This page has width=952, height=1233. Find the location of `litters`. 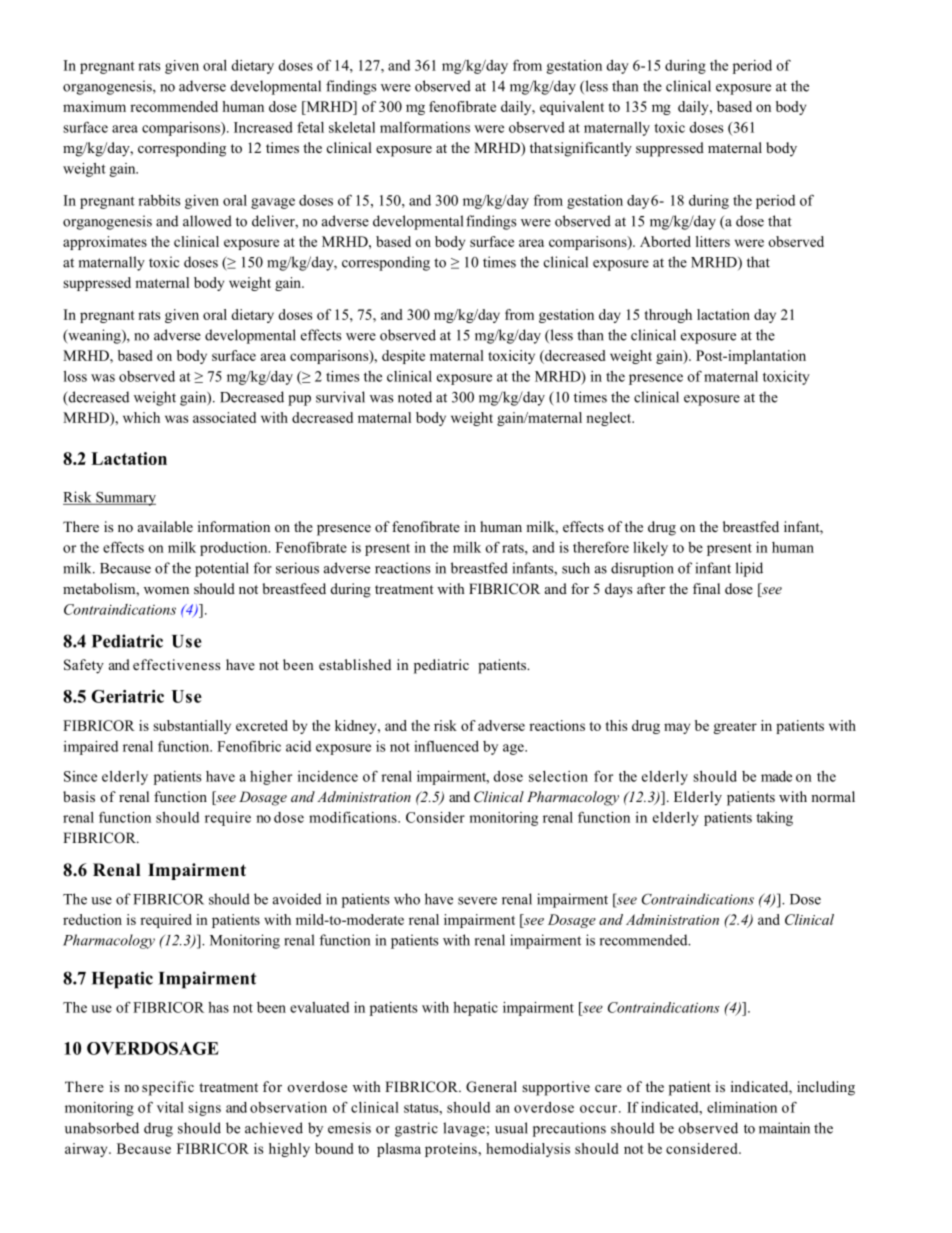

litters is located at coordinates (713, 241).
